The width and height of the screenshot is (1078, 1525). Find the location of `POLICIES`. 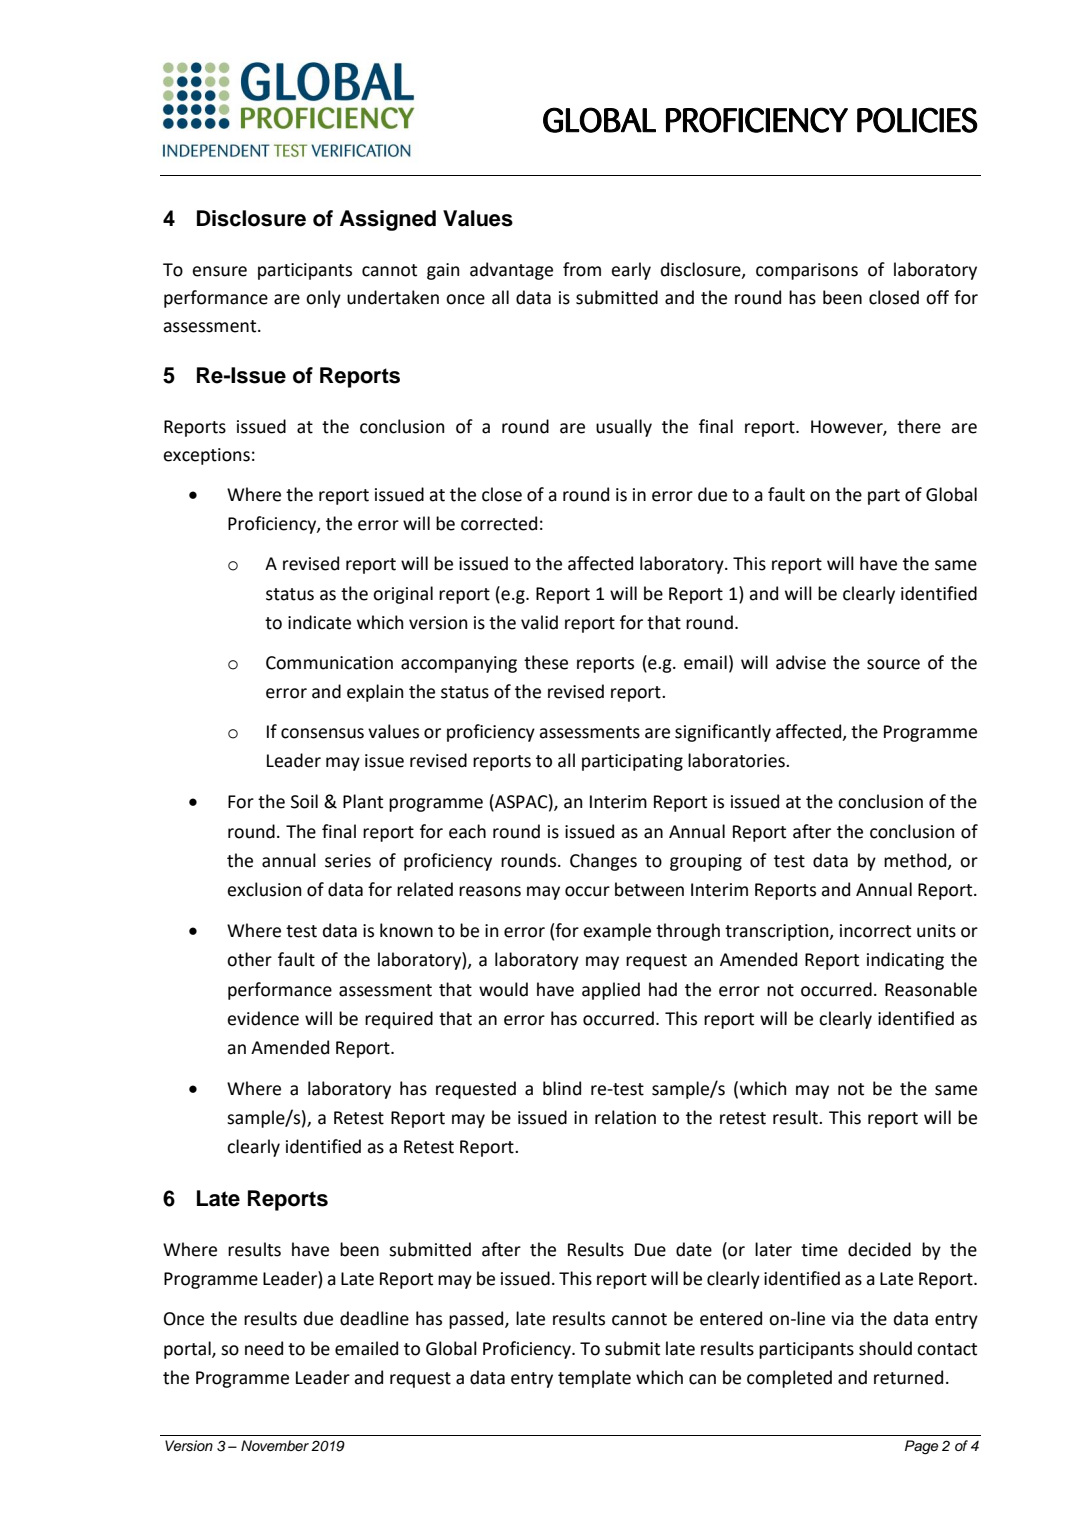

POLICIES is located at coordinates (917, 120).
